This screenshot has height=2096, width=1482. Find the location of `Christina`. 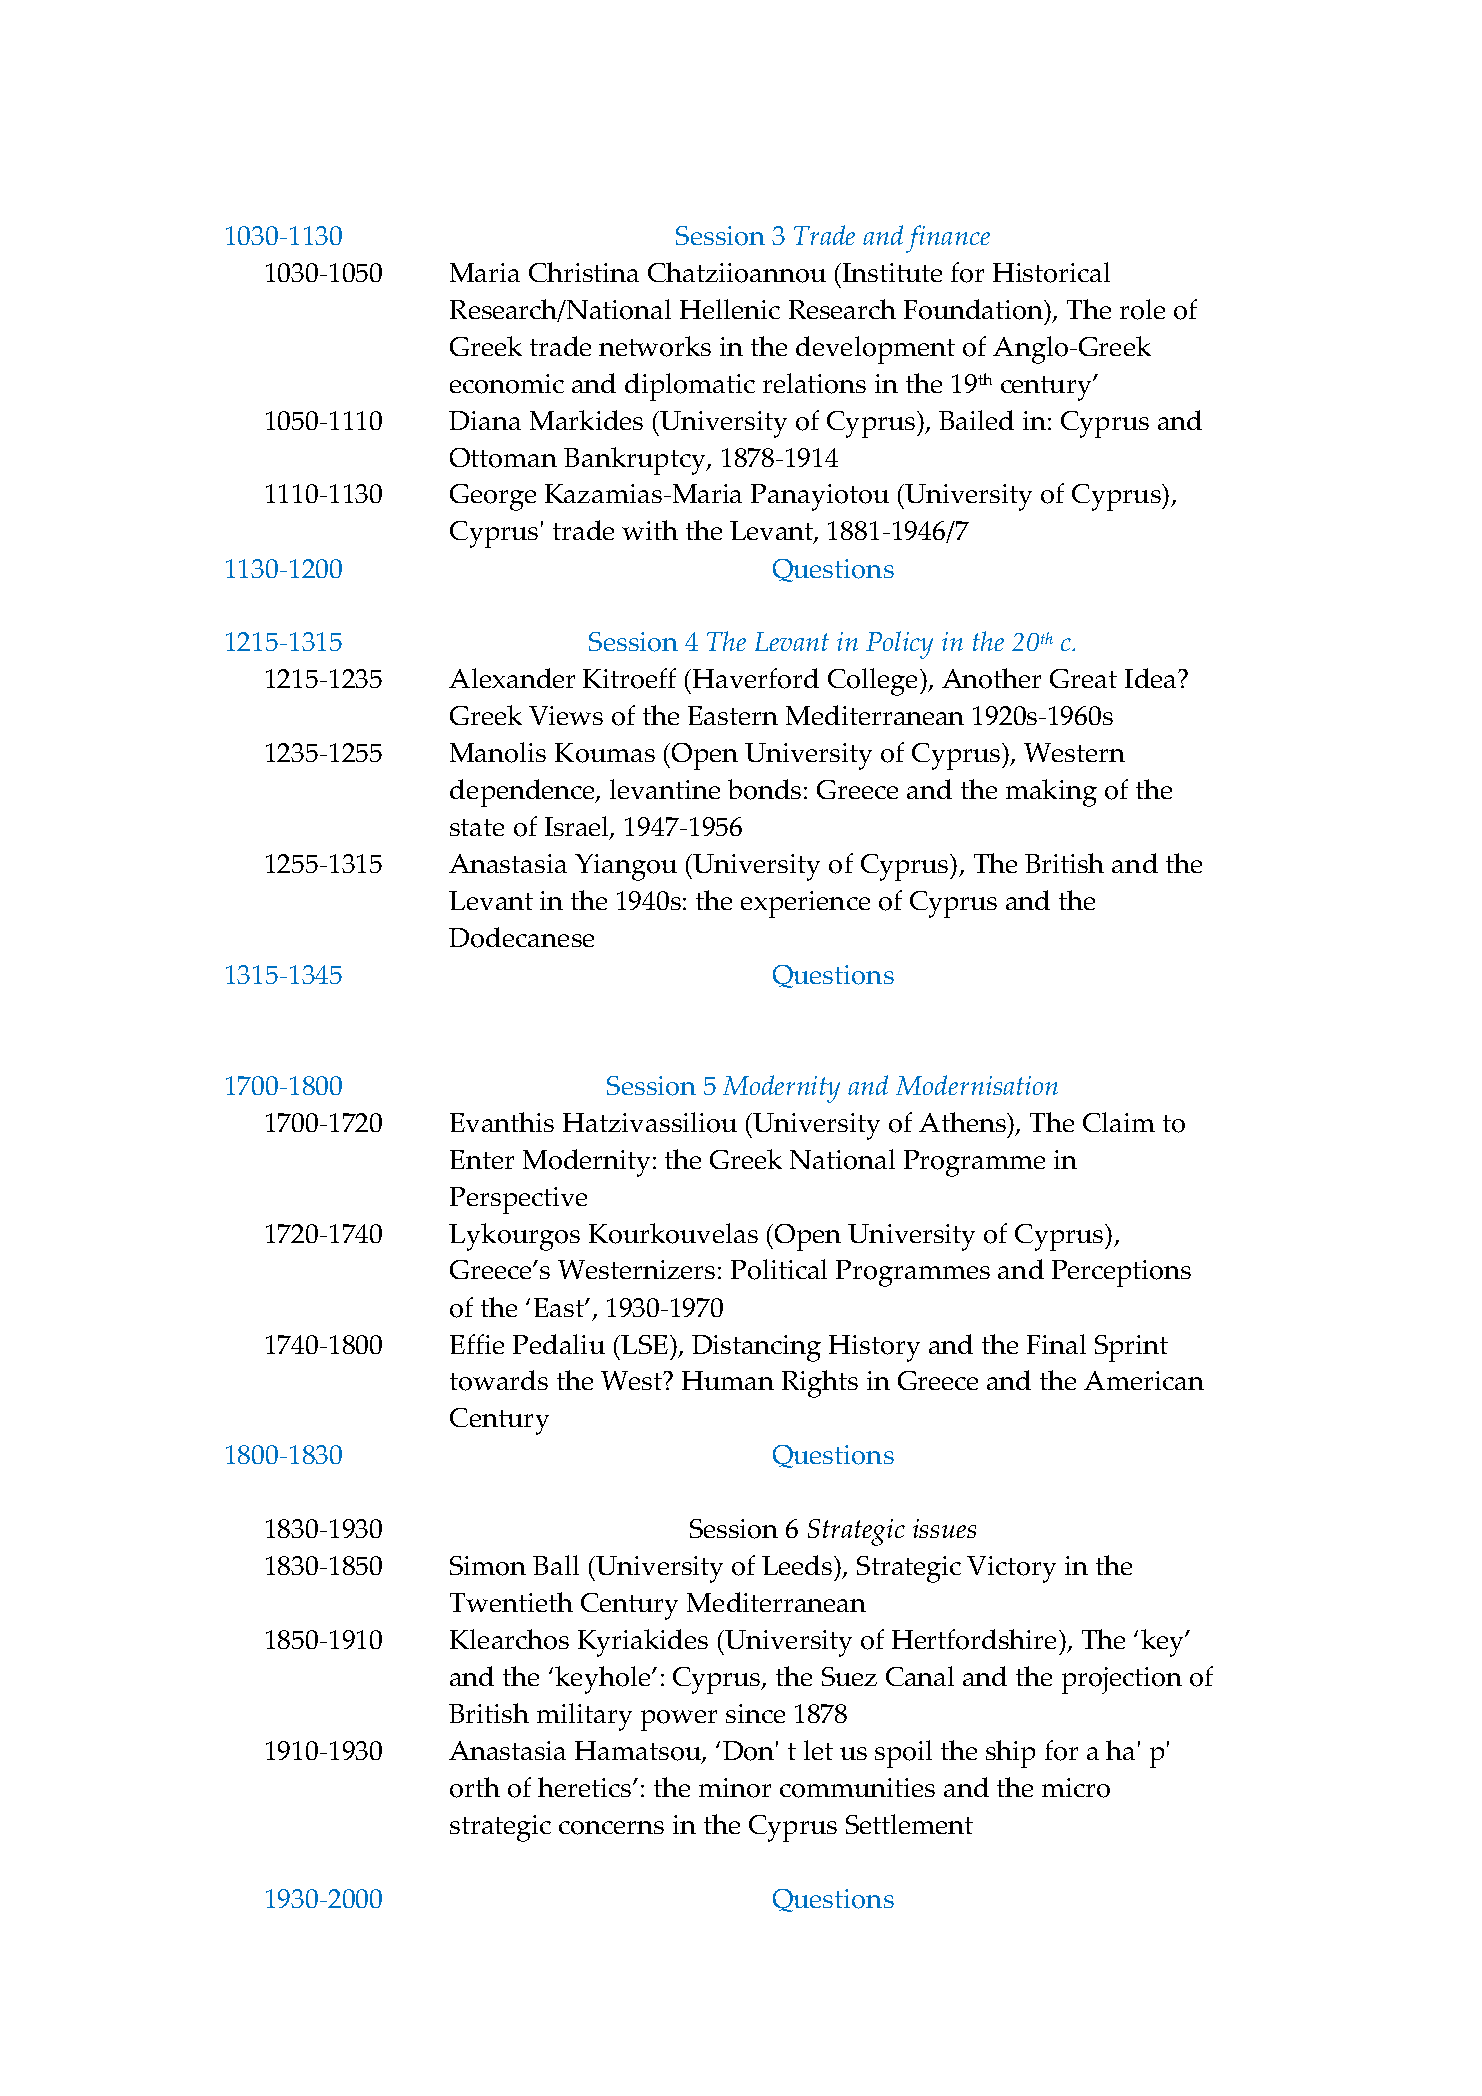

Christina is located at coordinates (584, 272).
